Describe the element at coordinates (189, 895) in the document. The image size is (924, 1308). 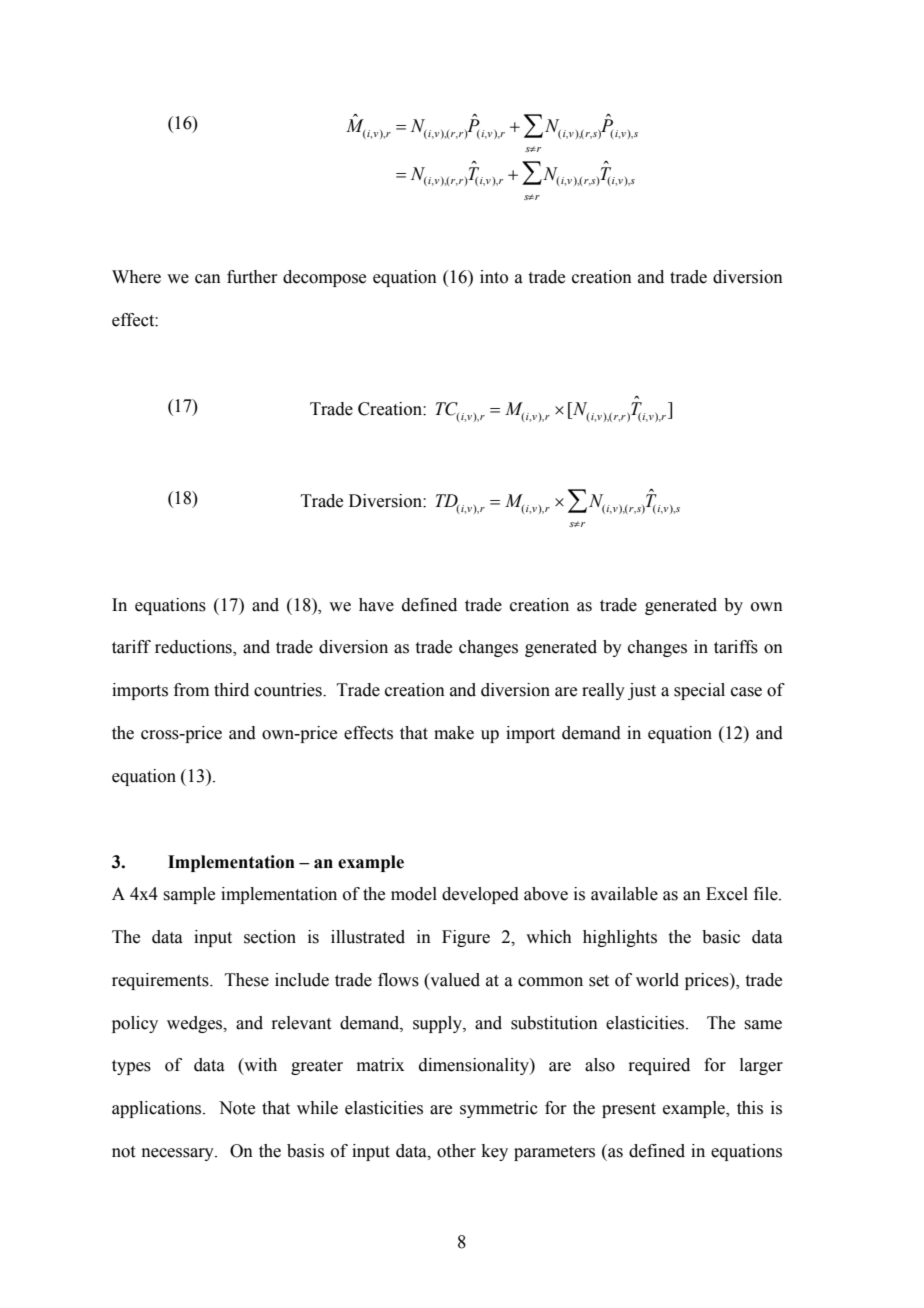
I see `sample` at that location.
